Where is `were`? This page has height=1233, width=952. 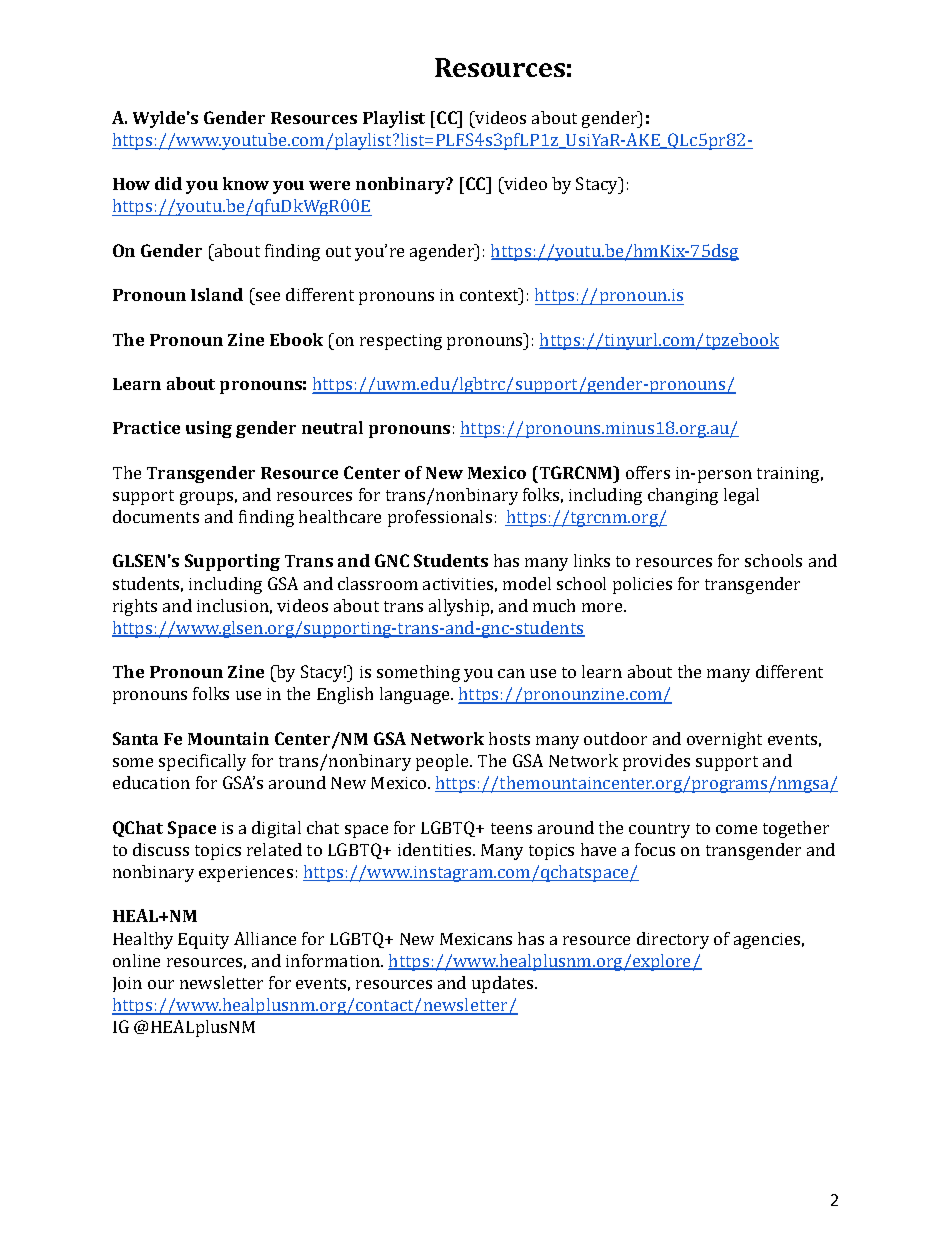
were is located at coordinates (329, 185).
